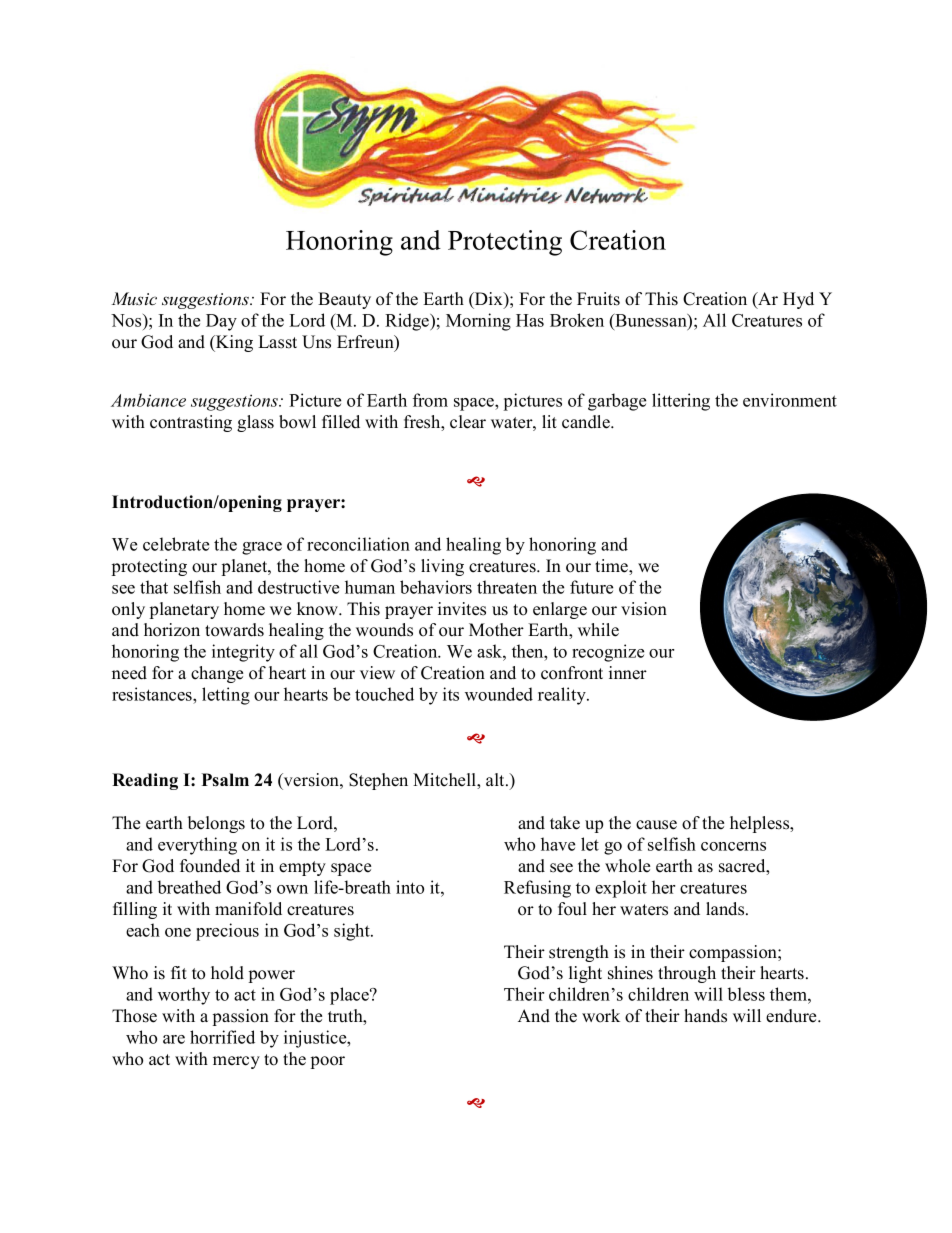  What do you see at coordinates (217, 674) in the screenshot?
I see `change` at bounding box center [217, 674].
